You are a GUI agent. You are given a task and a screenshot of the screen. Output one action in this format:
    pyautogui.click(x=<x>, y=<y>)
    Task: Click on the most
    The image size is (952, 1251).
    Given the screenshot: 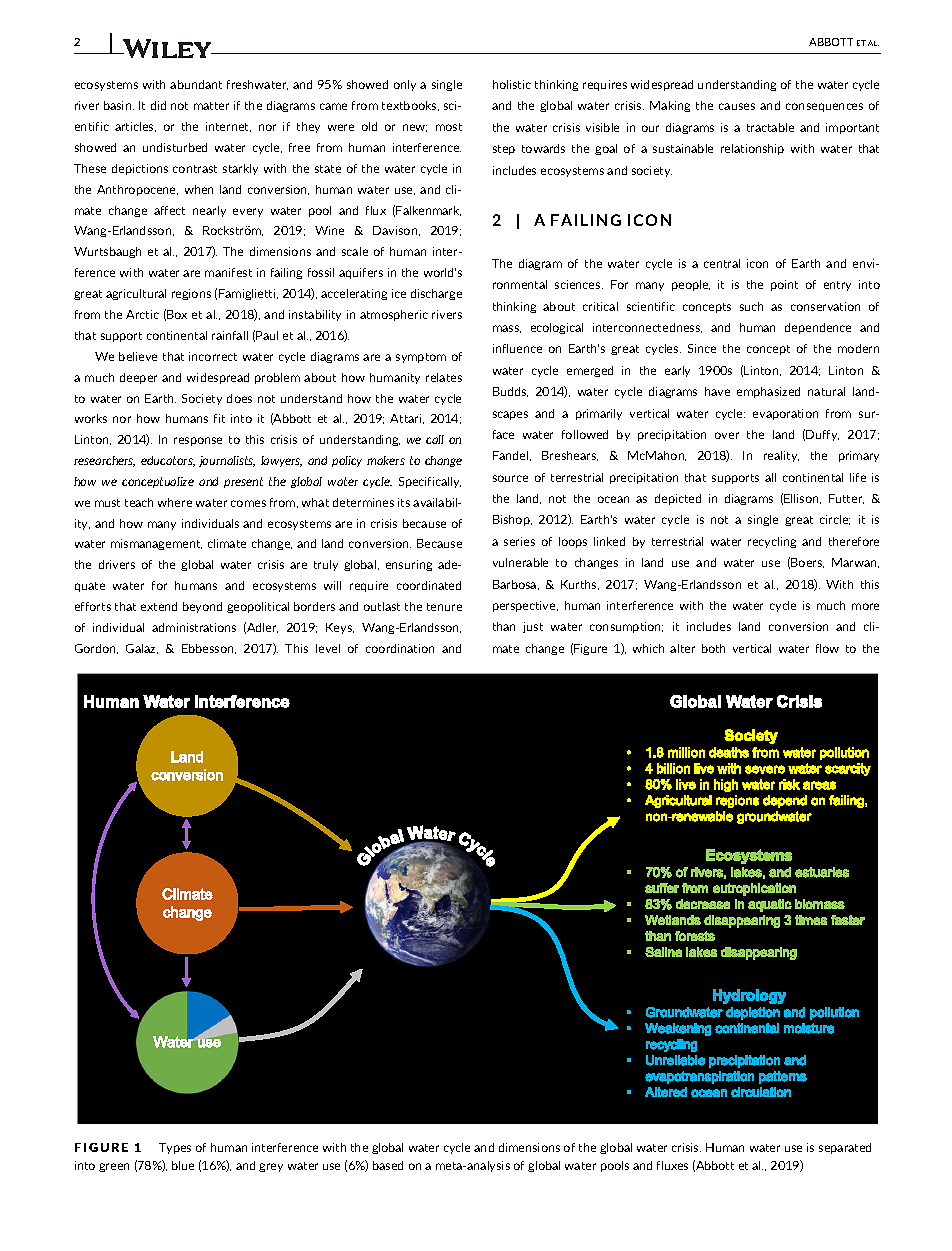 What is the action you would take?
    pyautogui.click(x=449, y=127)
